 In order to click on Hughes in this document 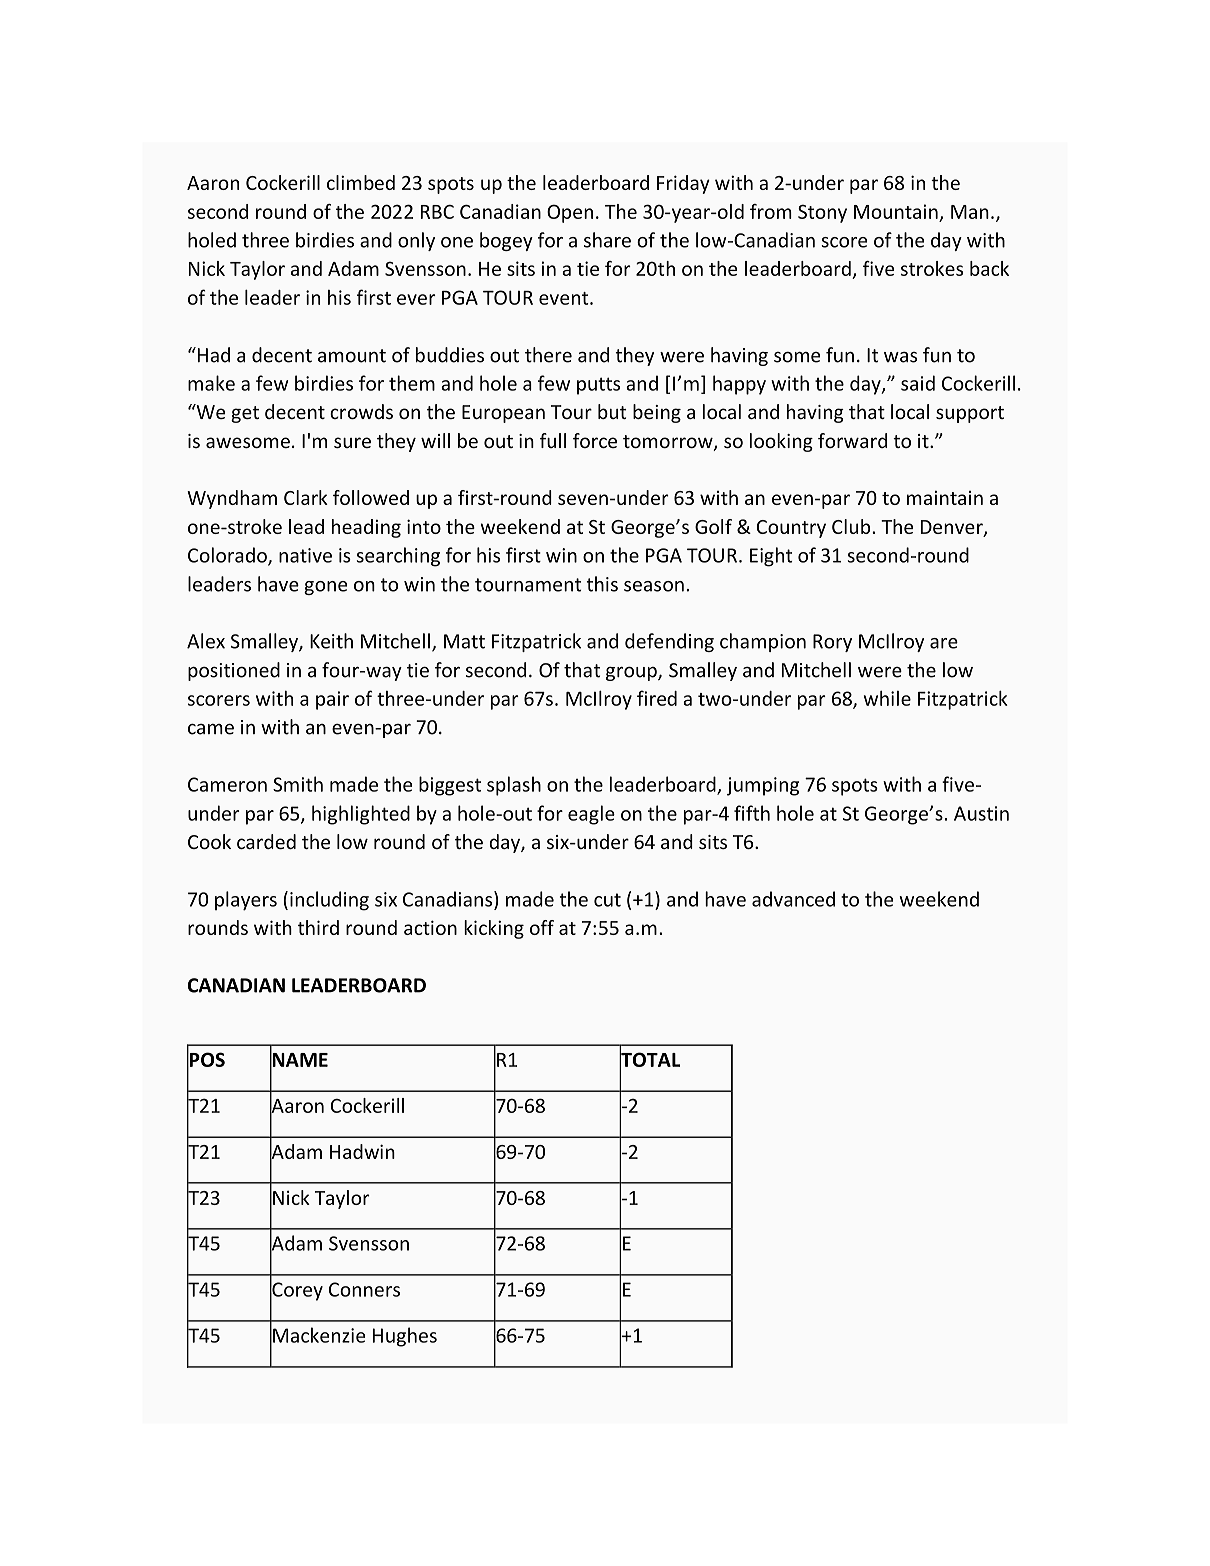, I will do `click(405, 1337)`.
